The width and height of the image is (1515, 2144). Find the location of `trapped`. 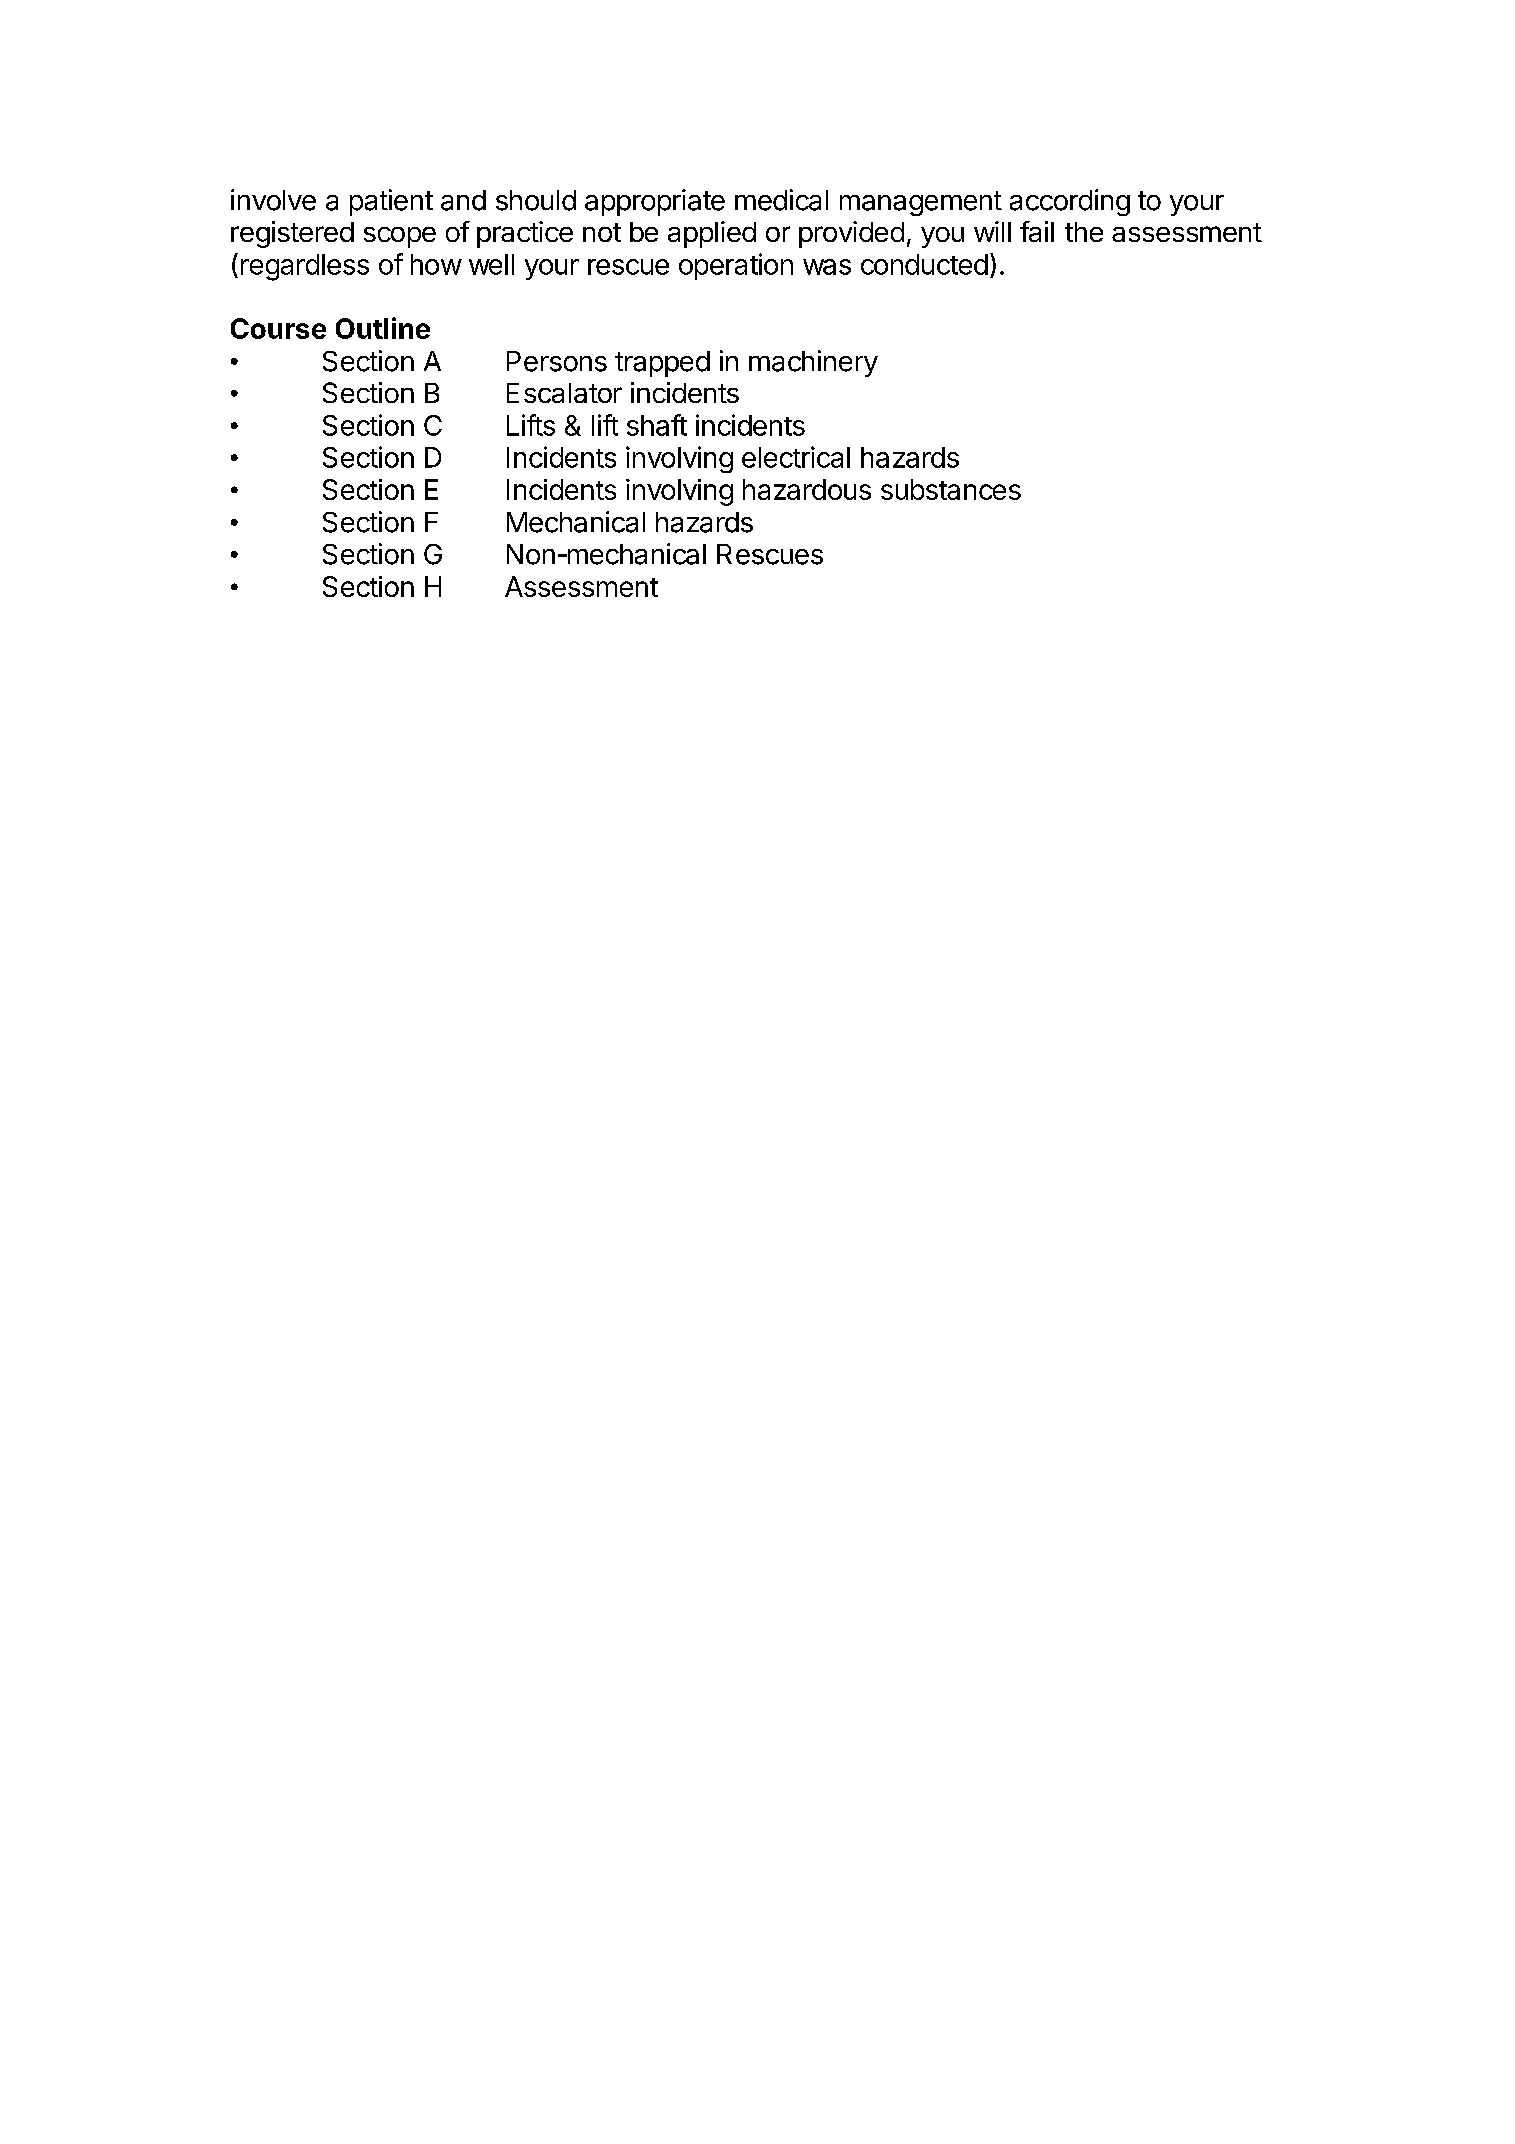

trapped is located at coordinates (662, 364).
